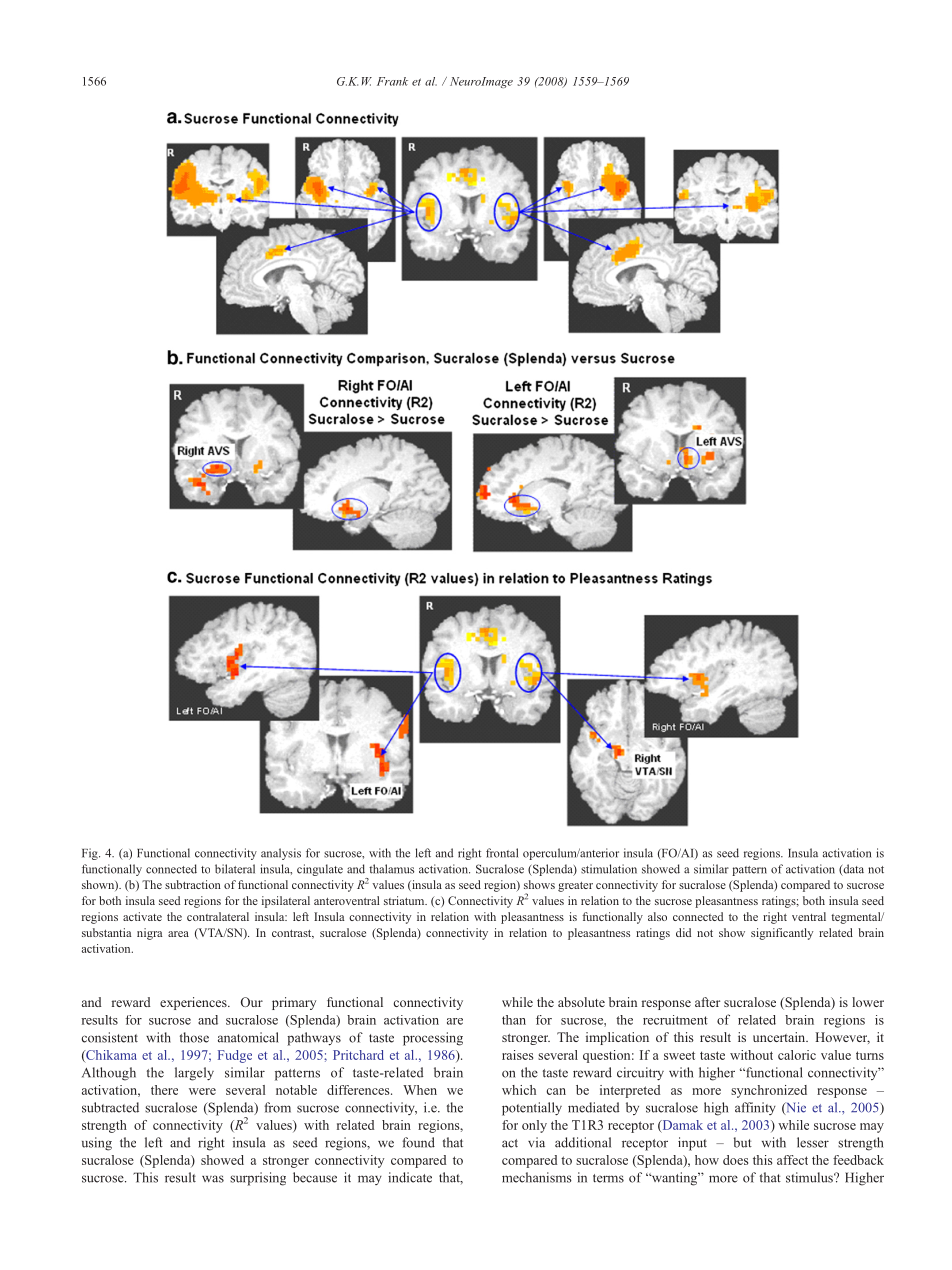  Describe the element at coordinates (609, 869) in the screenshot. I see `stimulation` at that location.
